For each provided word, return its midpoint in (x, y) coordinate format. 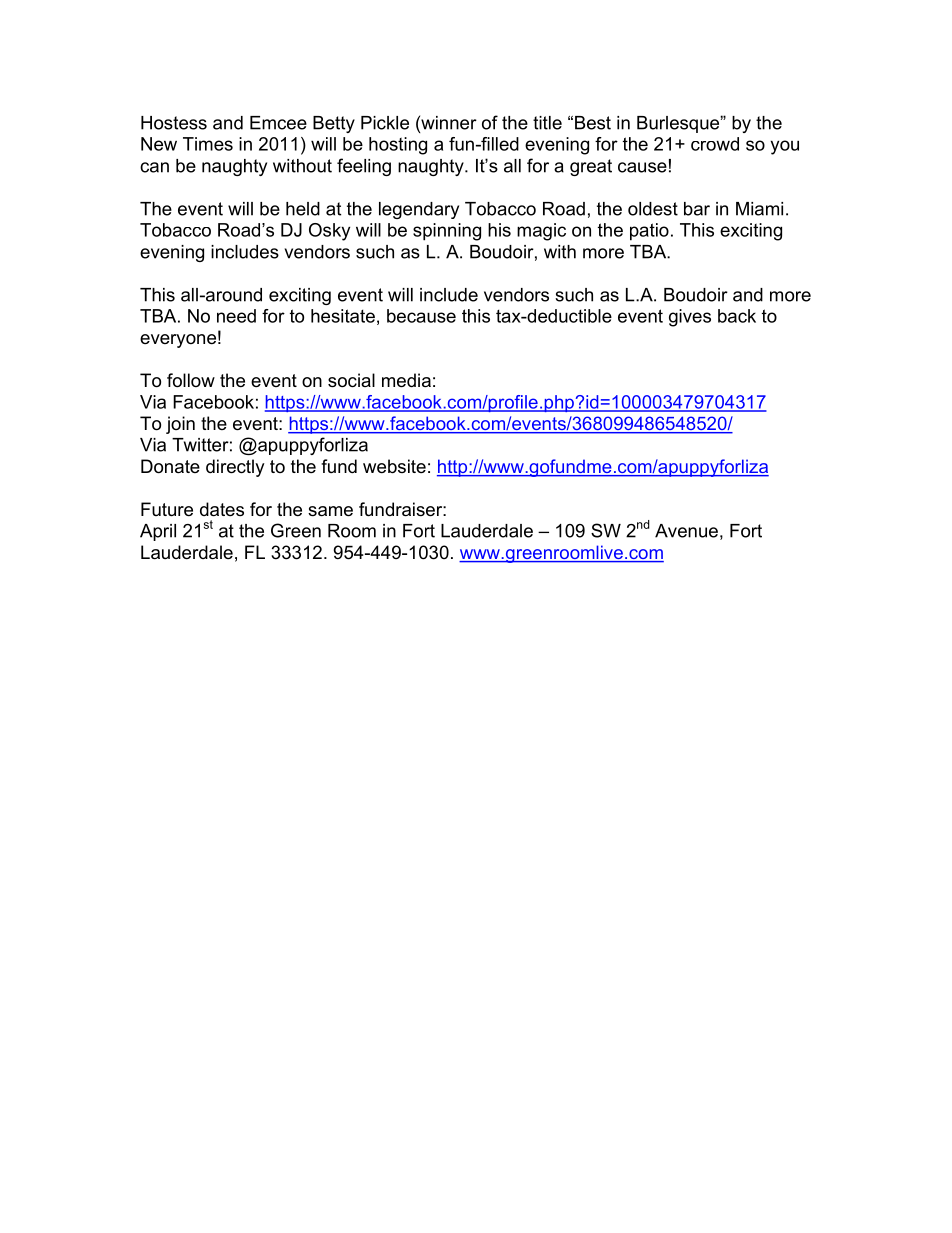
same (330, 511)
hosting (398, 146)
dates (222, 509)
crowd (715, 144)
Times (208, 144)
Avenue (686, 531)
